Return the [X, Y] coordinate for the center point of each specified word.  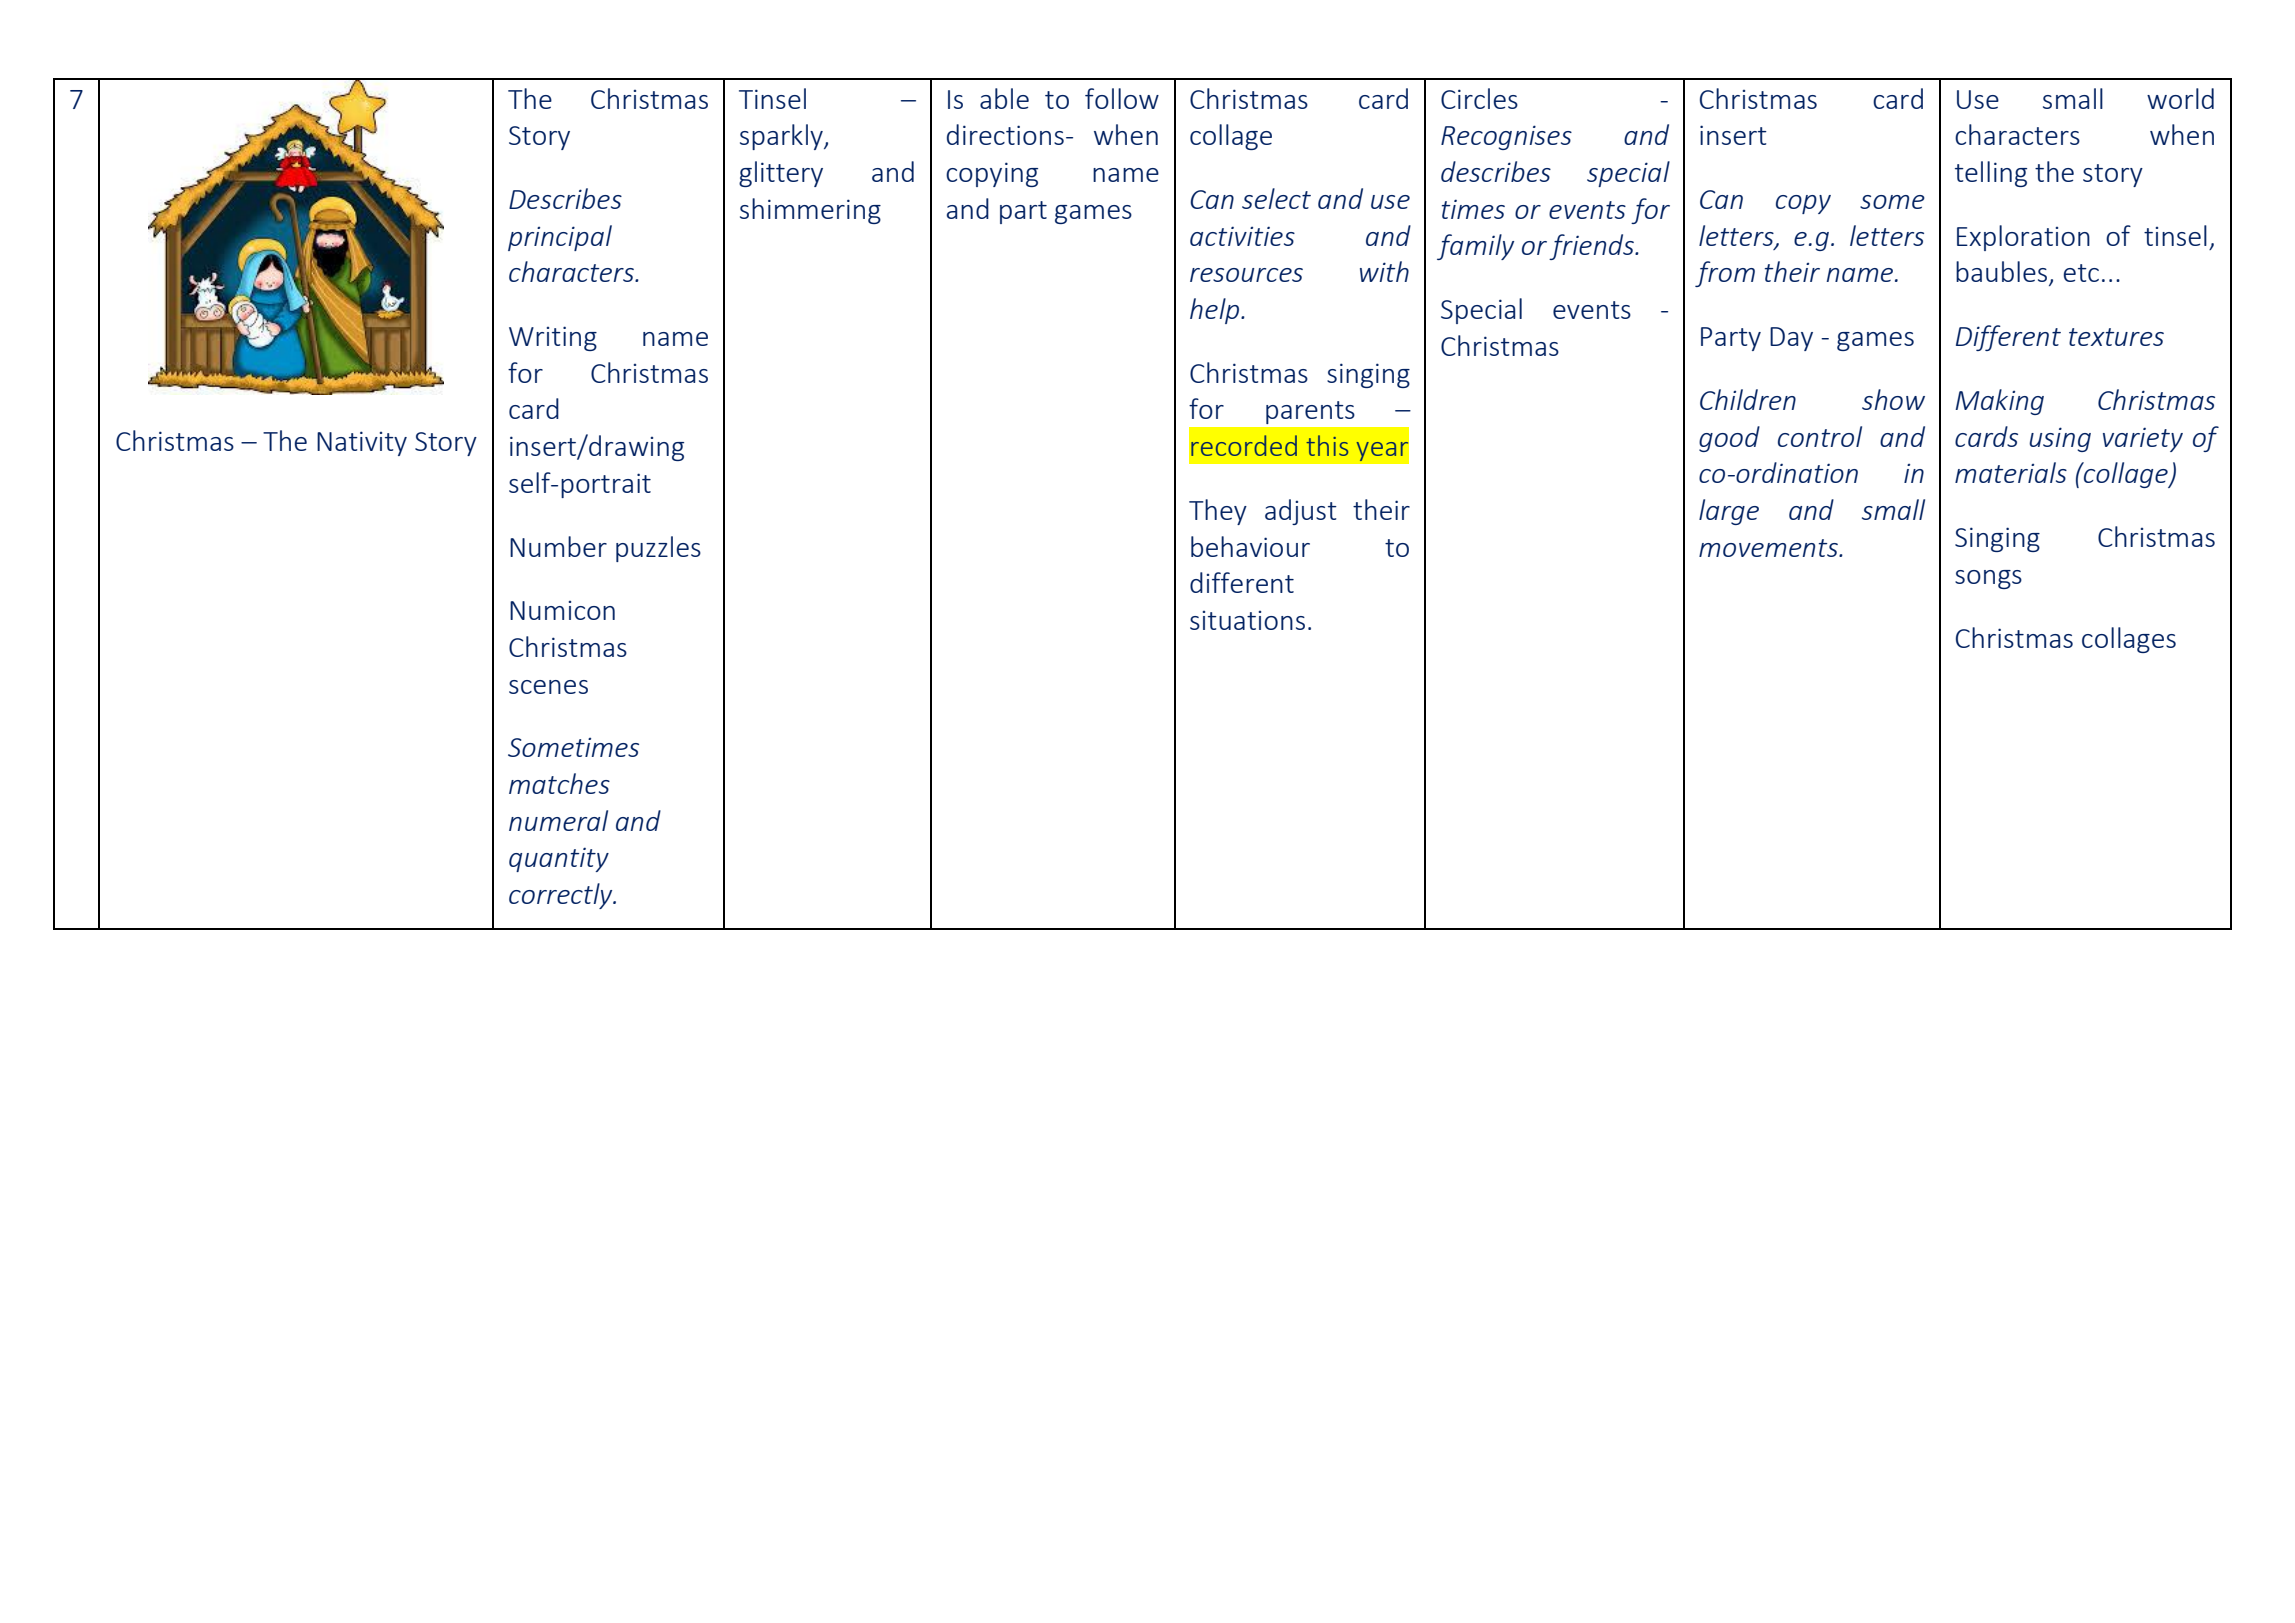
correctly [562, 896]
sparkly [782, 137]
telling [1991, 174]
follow [1122, 98]
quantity [559, 859]
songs [1988, 579]
